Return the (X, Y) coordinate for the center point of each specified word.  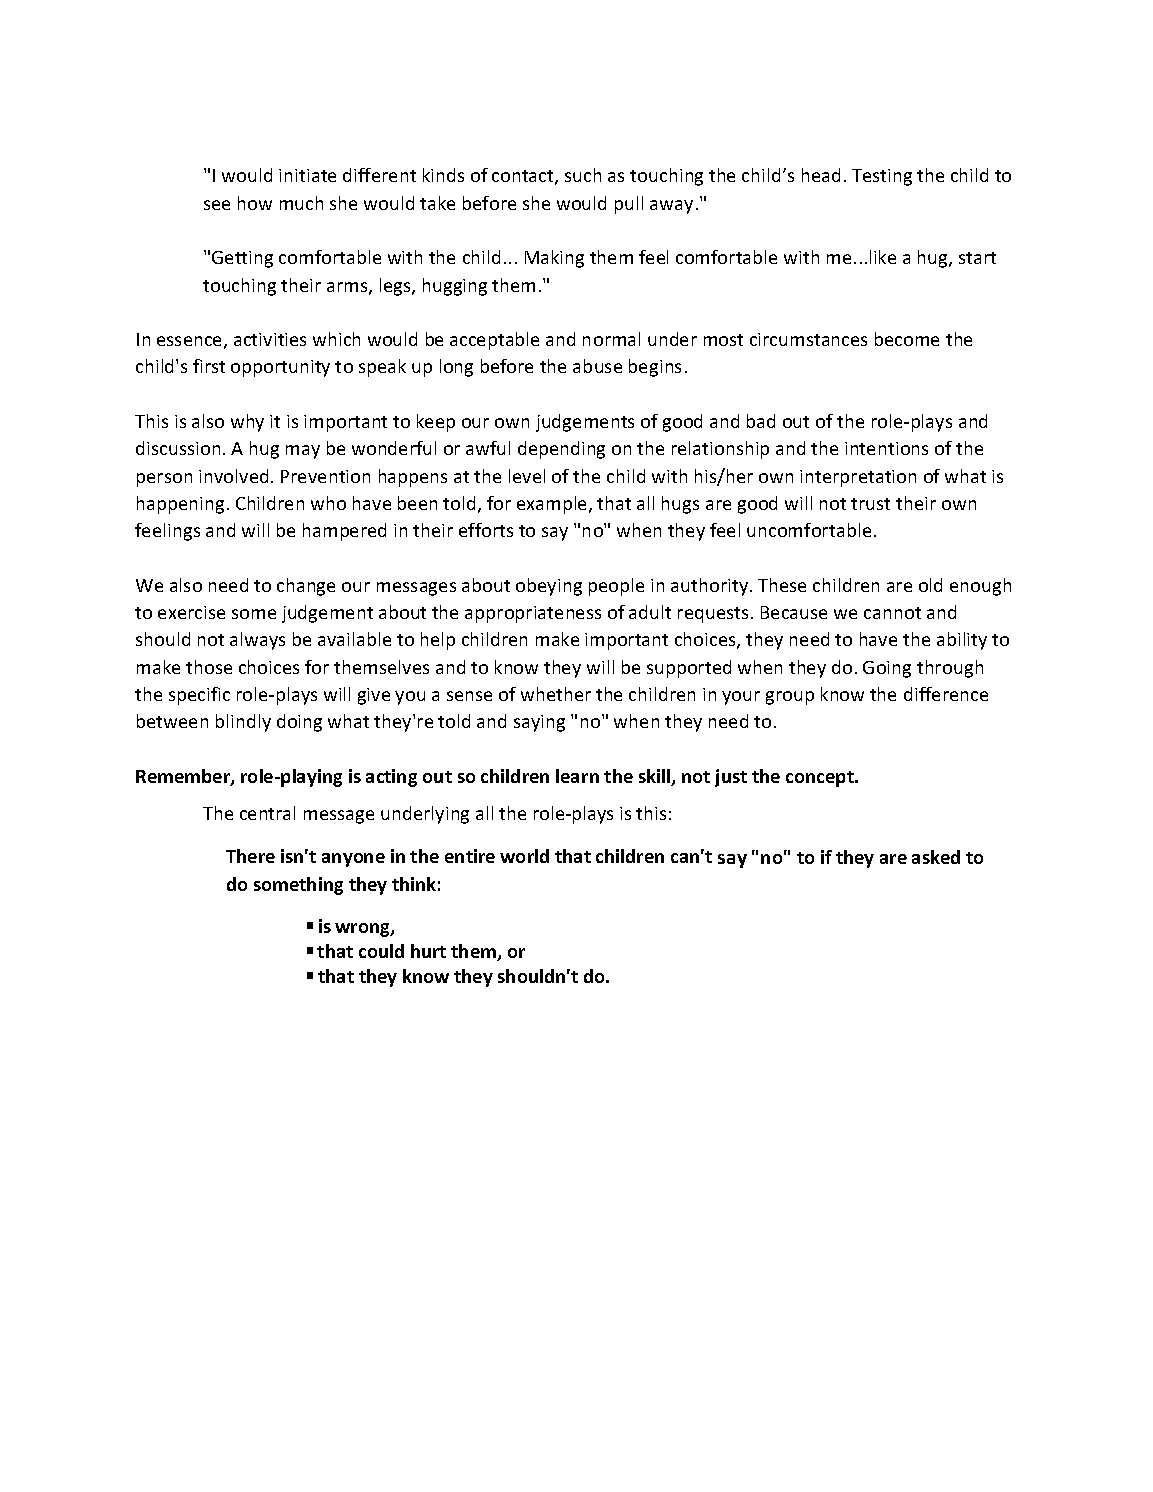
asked (936, 857)
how (255, 203)
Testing (882, 177)
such (583, 175)
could (381, 951)
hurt (428, 951)
